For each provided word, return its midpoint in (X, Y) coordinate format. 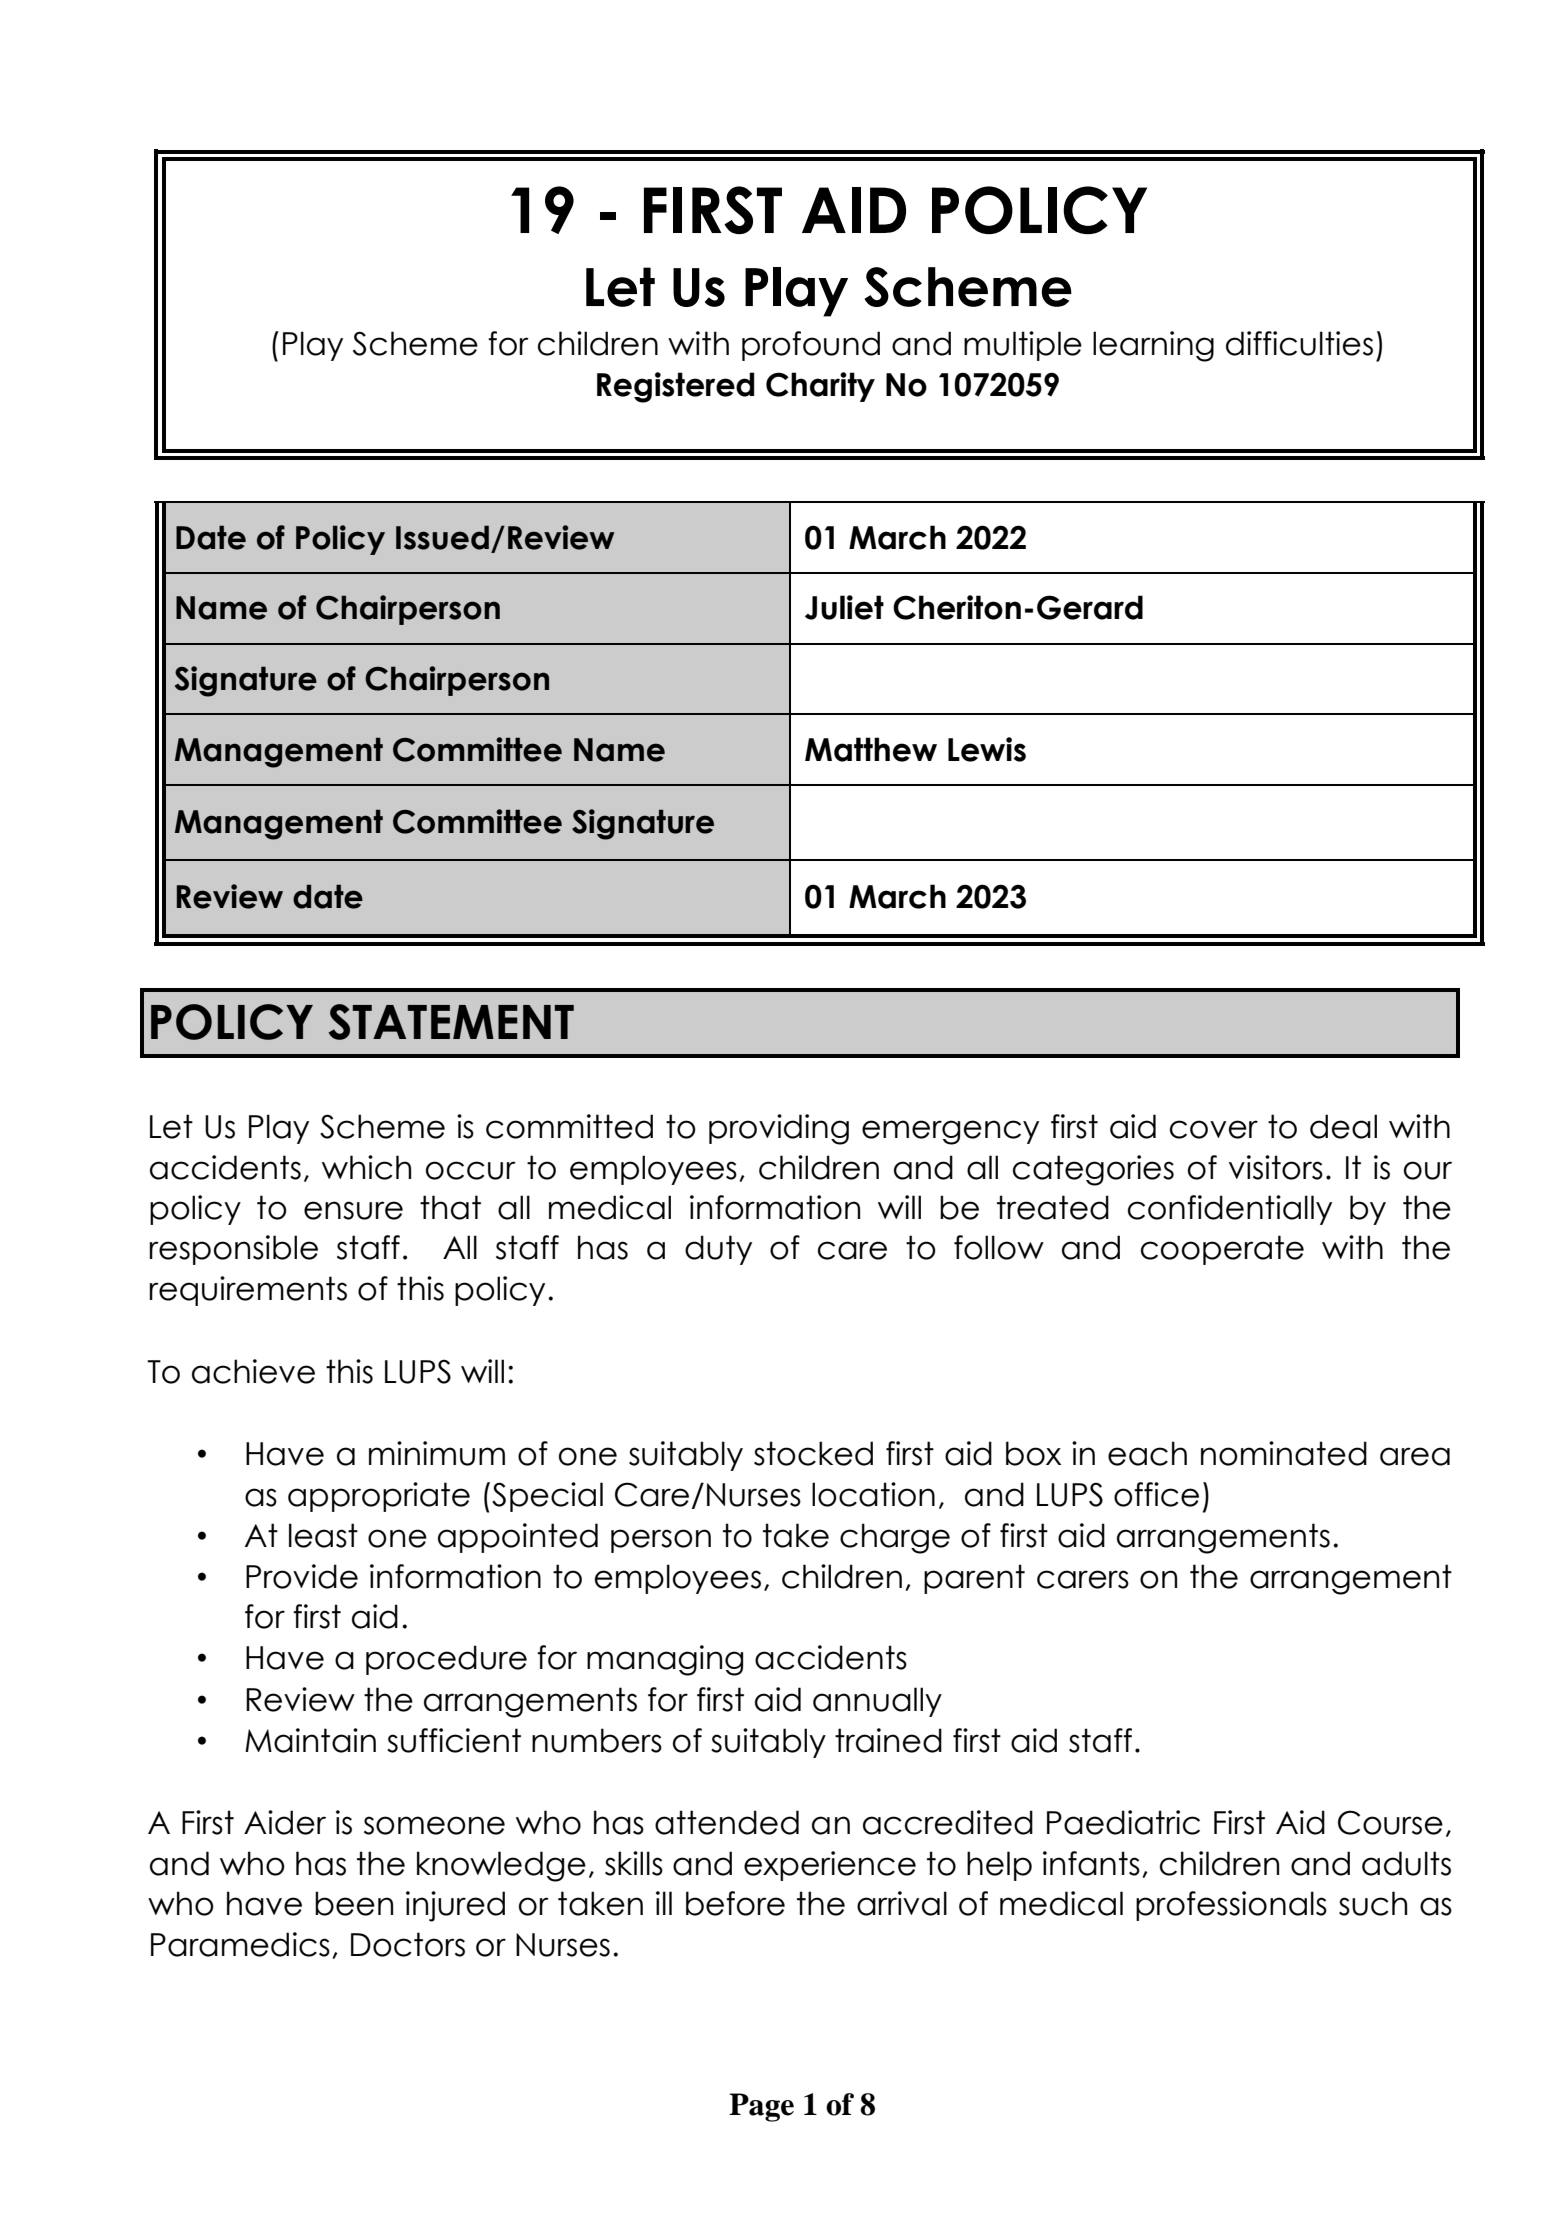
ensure (353, 1210)
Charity (820, 387)
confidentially (1230, 1210)
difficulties (1299, 343)
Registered (676, 387)
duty (718, 1250)
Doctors (408, 1944)
